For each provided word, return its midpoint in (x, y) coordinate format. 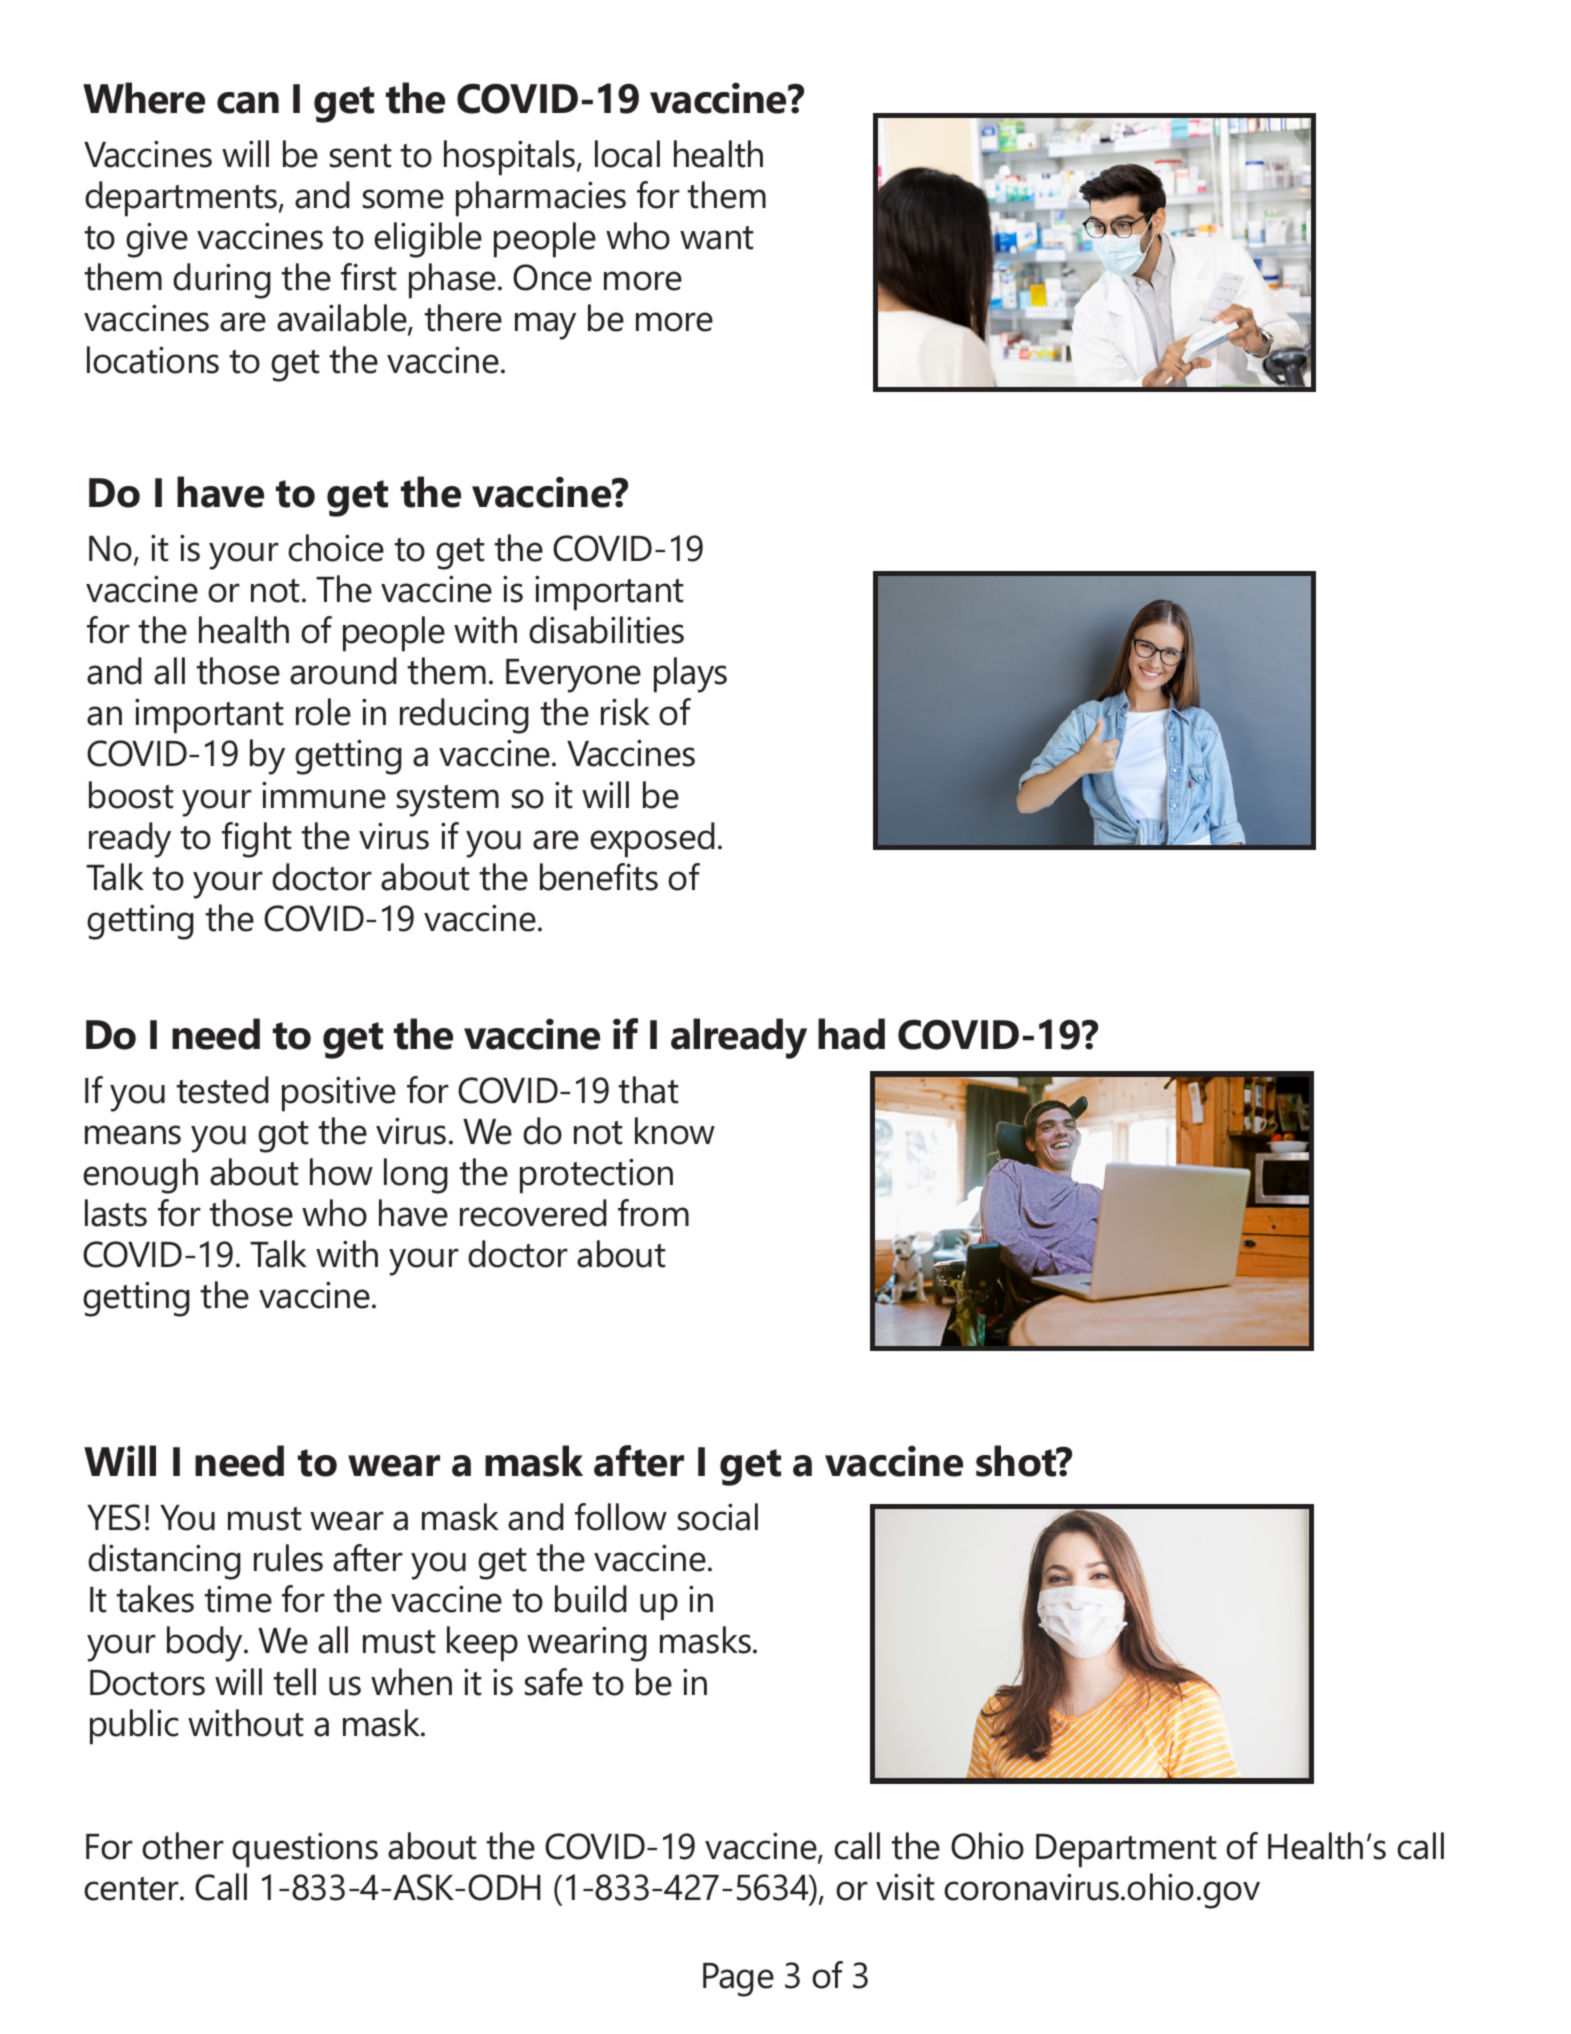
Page (738, 1980)
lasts (116, 1213)
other (183, 1846)
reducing (464, 716)
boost (131, 795)
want (717, 238)
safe (554, 1682)
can (248, 103)
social (718, 1517)
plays (690, 675)
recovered (533, 1213)
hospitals (511, 158)
